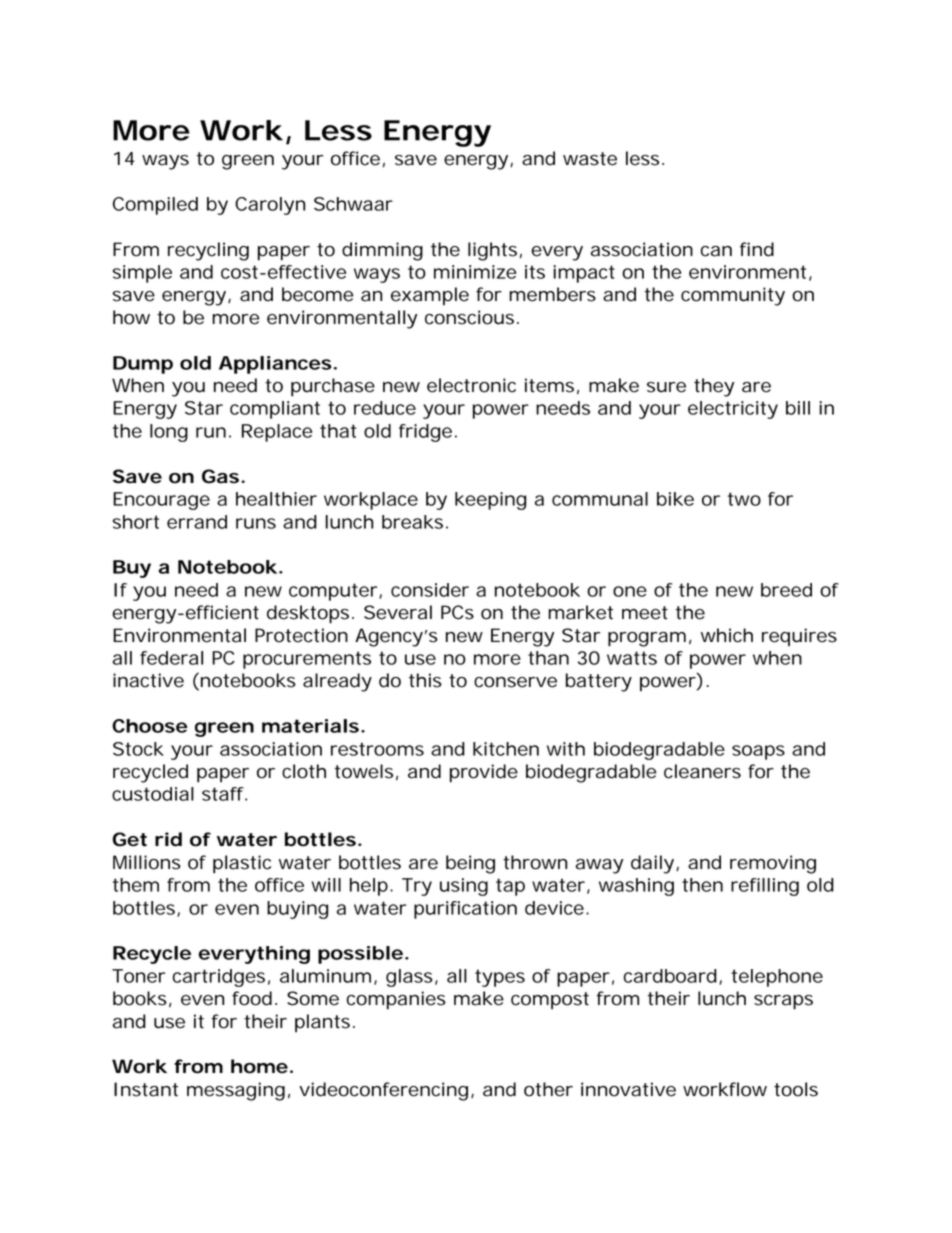 Image resolution: width=952 pixels, height=1233 pixels. I want to click on messaging, so click(236, 1091).
